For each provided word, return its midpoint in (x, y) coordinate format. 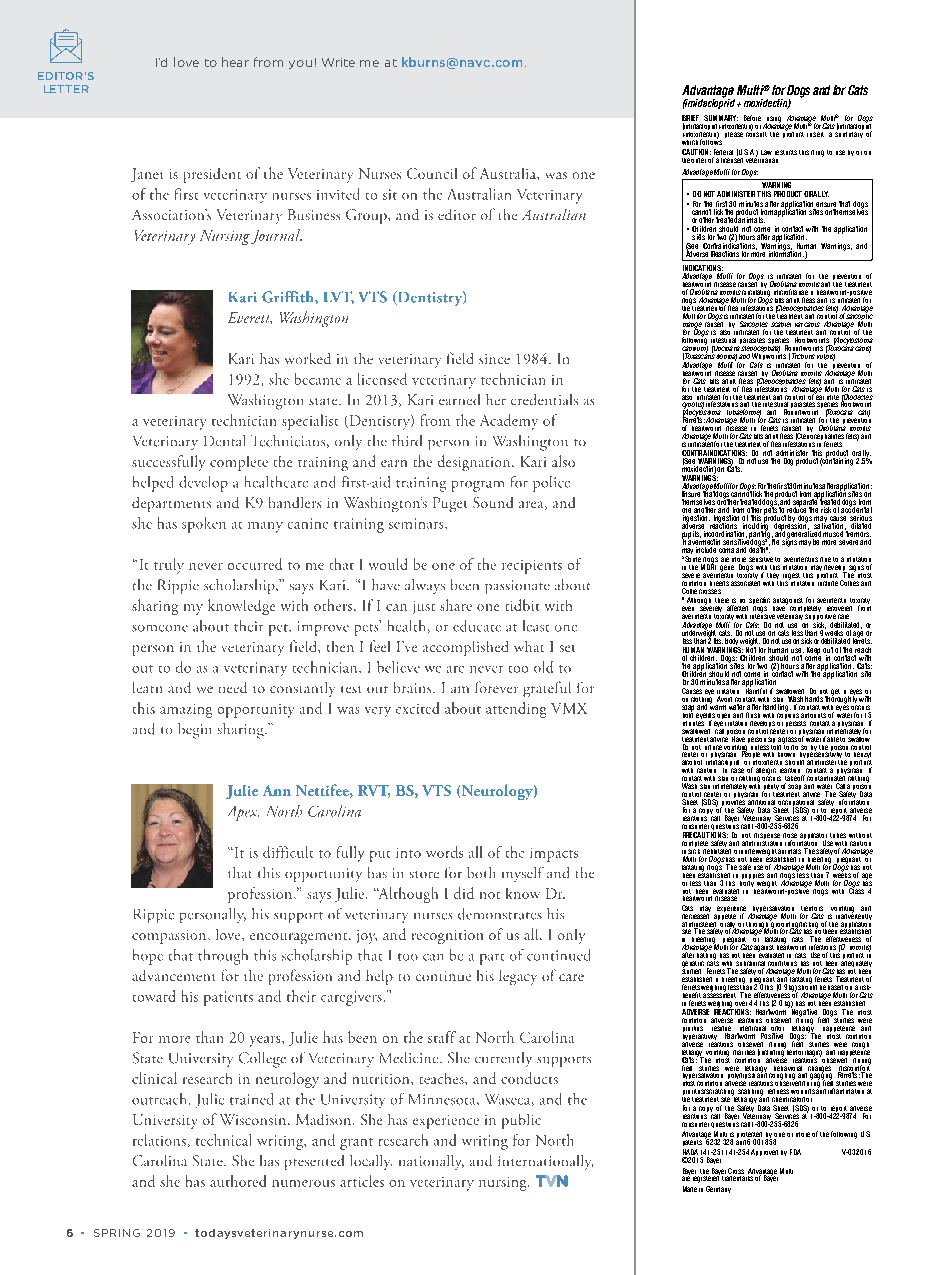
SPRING (117, 1233)
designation (475, 463)
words (444, 852)
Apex (243, 813)
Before (752, 118)
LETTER (66, 89)
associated (747, 581)
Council (432, 173)
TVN (552, 1181)
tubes (838, 835)
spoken (204, 525)
